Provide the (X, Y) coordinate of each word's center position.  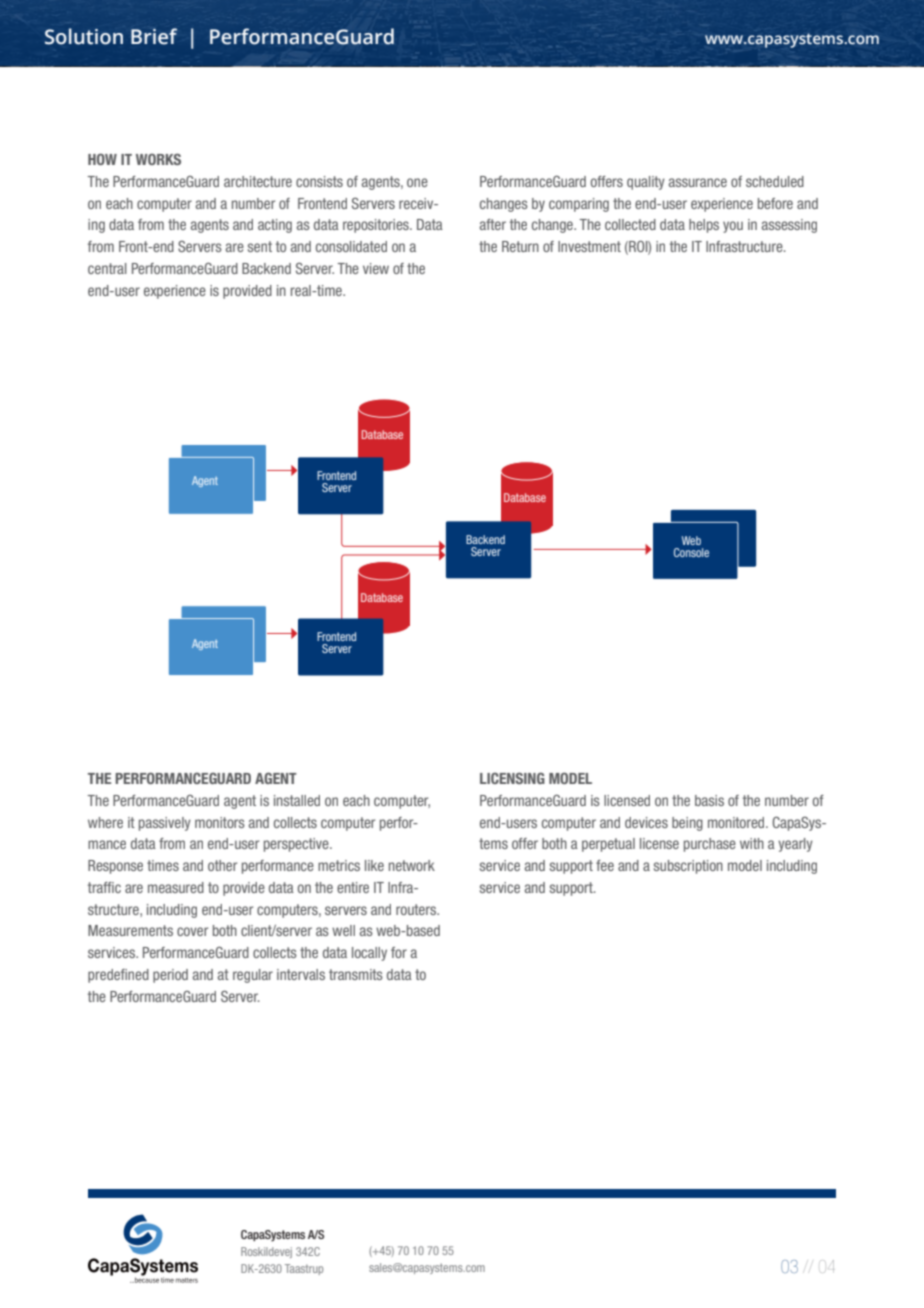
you (733, 227)
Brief (154, 36)
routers (417, 909)
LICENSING (512, 778)
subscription (688, 867)
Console (691, 552)
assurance (698, 182)
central (107, 268)
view (376, 268)
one (417, 182)
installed (297, 800)
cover (192, 931)
